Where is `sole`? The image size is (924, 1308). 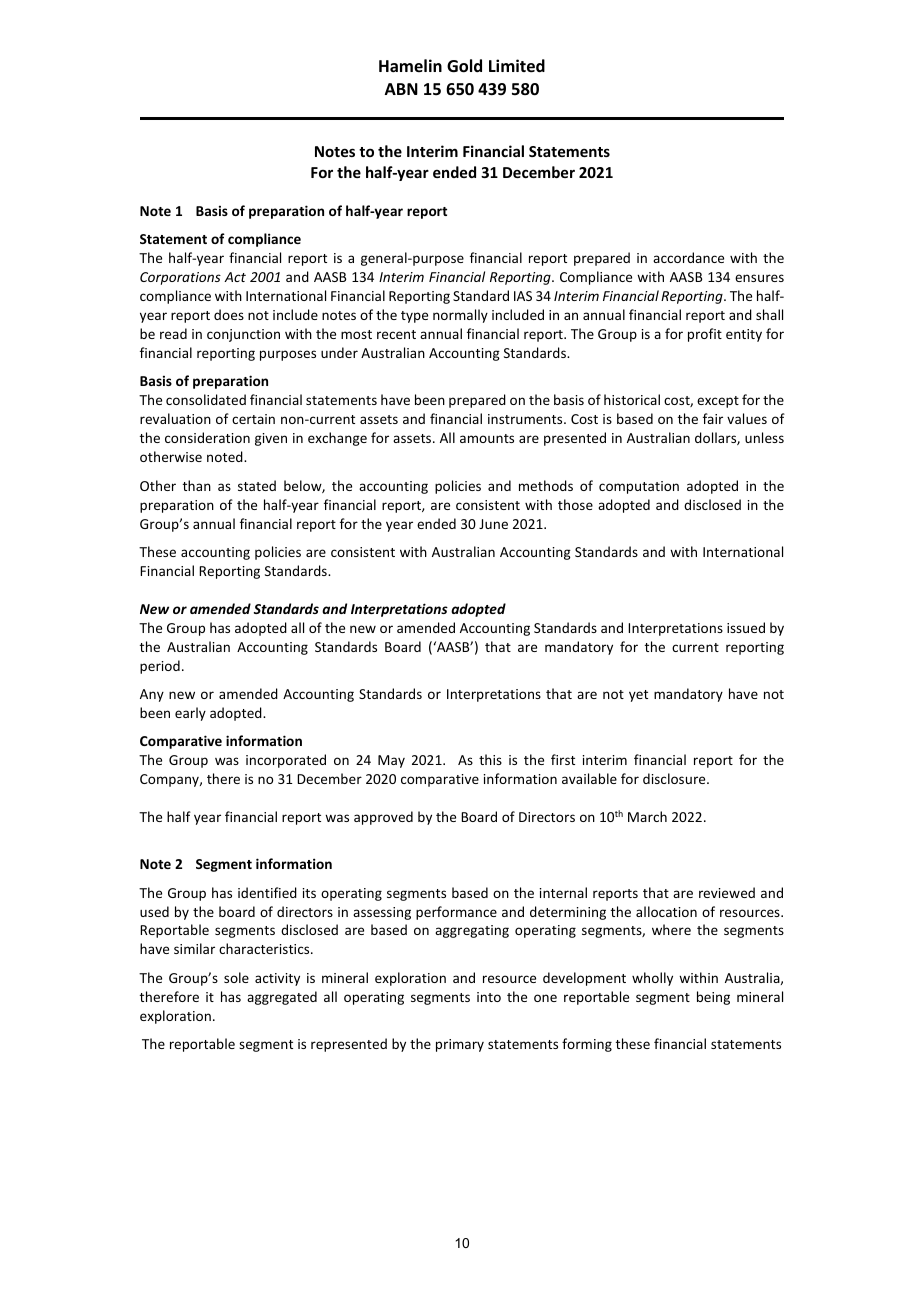 sole is located at coordinates (236, 977).
